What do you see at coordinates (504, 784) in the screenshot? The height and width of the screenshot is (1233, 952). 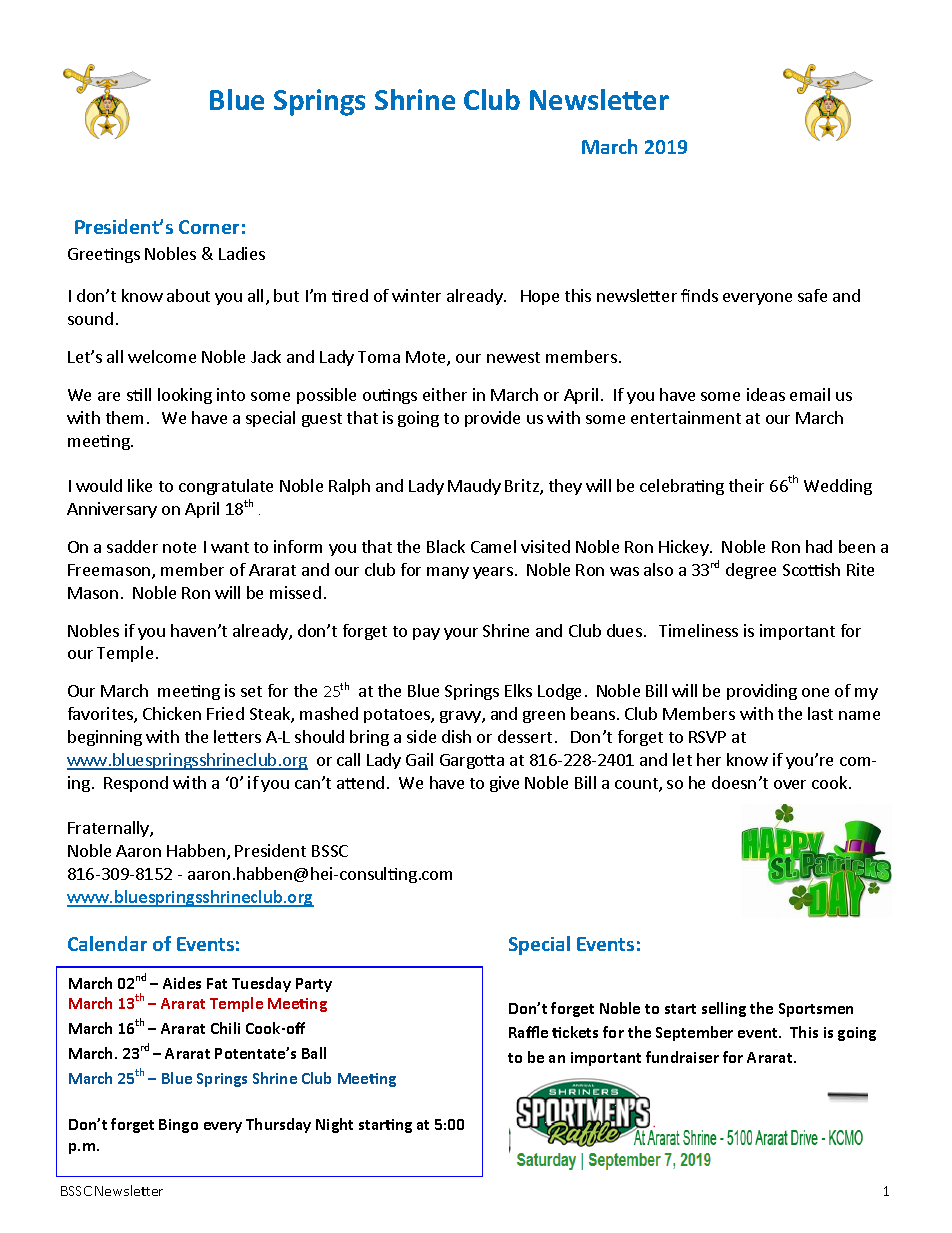 I see `give` at bounding box center [504, 784].
